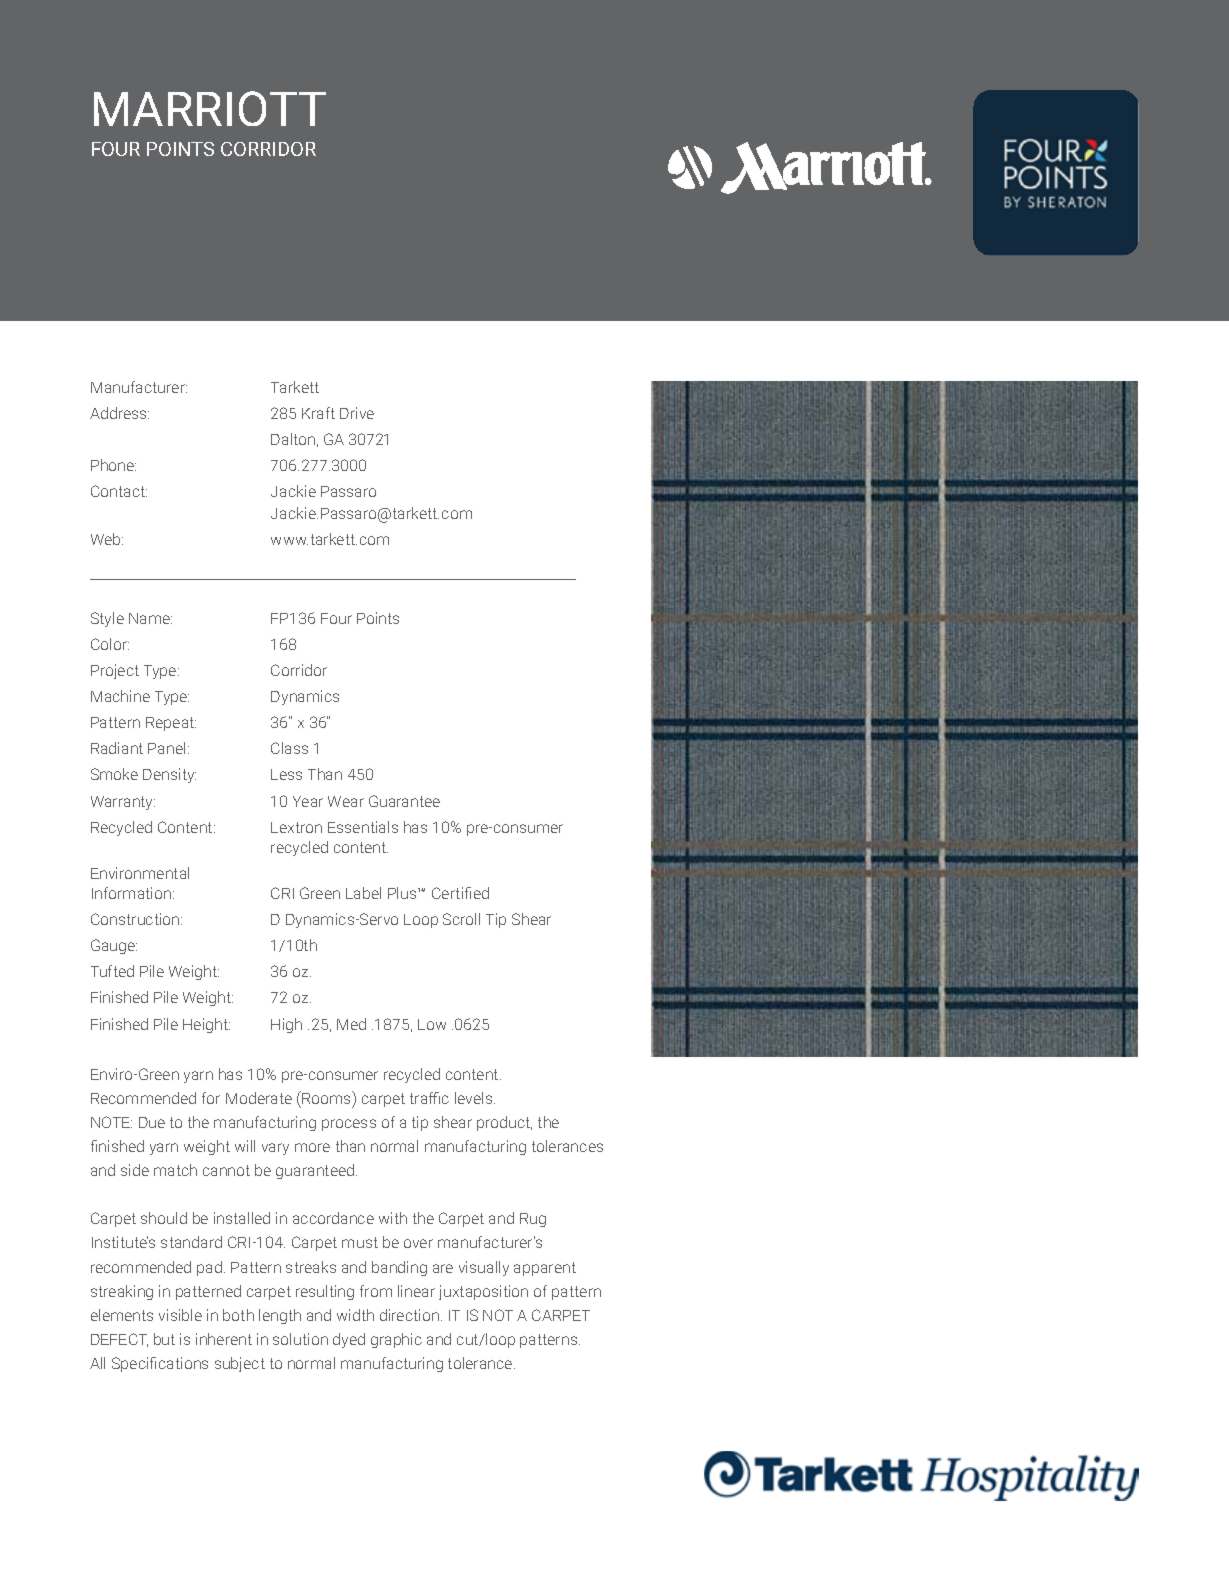 The height and width of the screenshot is (1591, 1229). Describe the element at coordinates (318, 413) in the screenshot. I see `Kraft` at that location.
